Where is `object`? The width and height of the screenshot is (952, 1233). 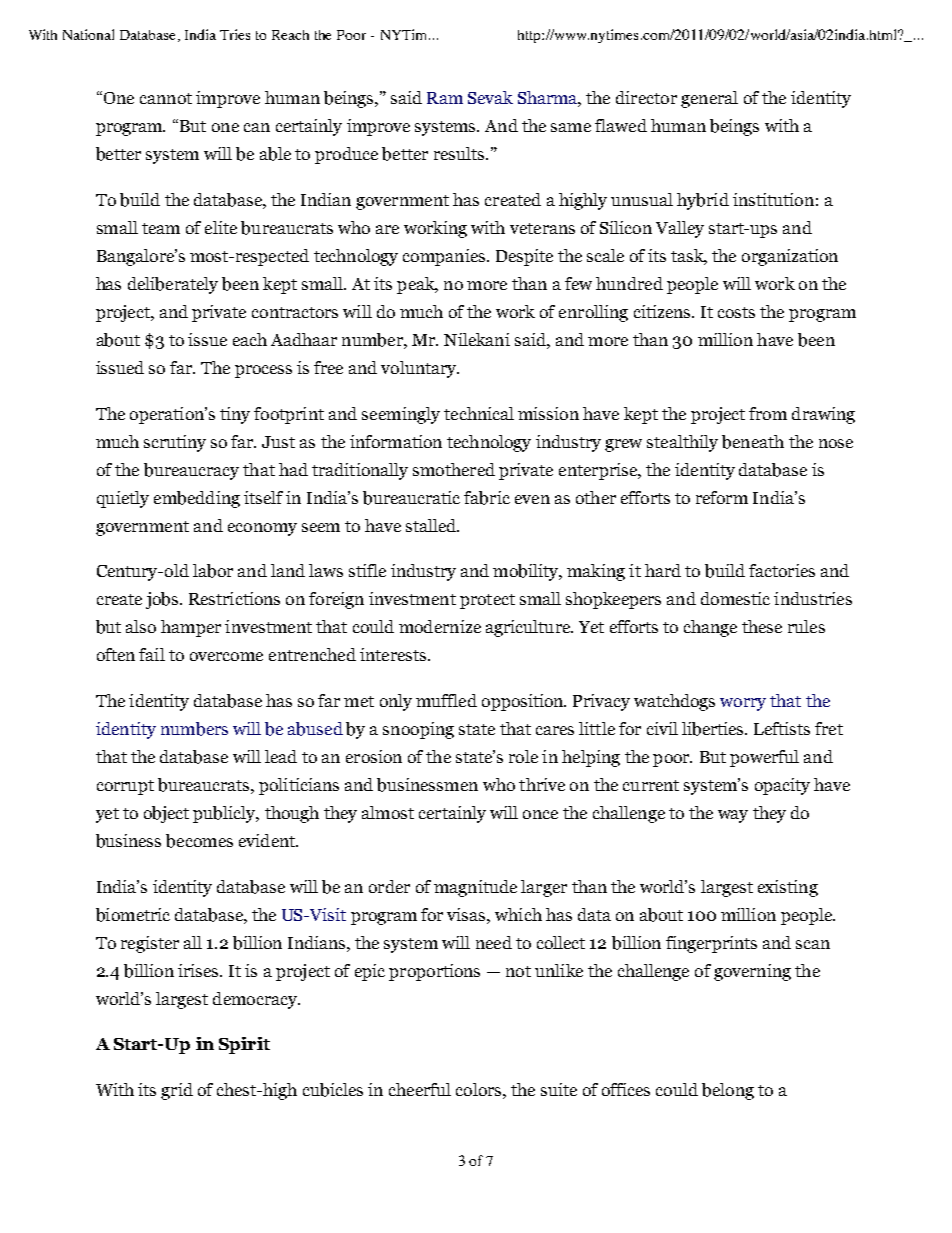
object is located at coordinates (166, 814).
